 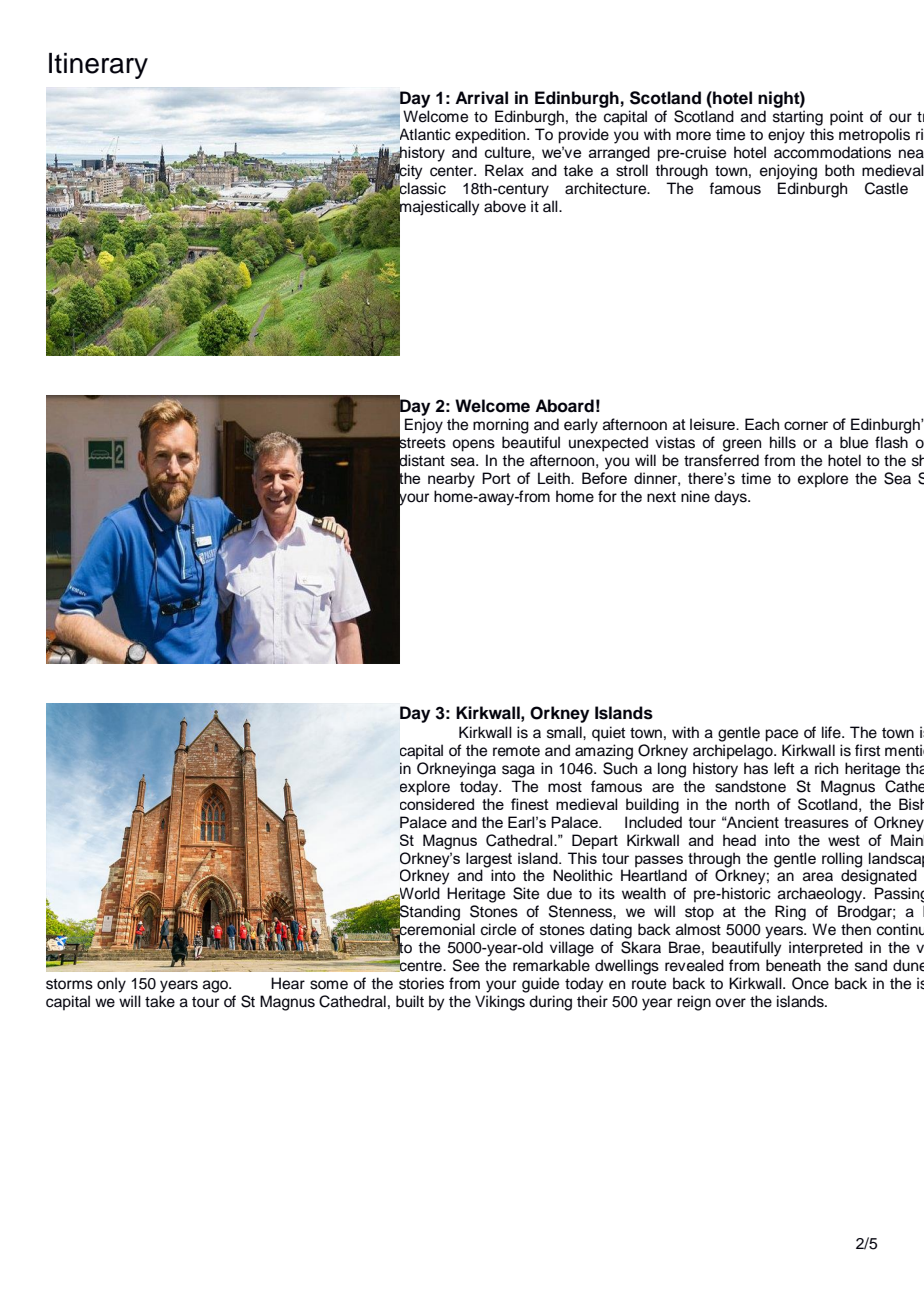 I want to click on See, so click(x=466, y=965).
